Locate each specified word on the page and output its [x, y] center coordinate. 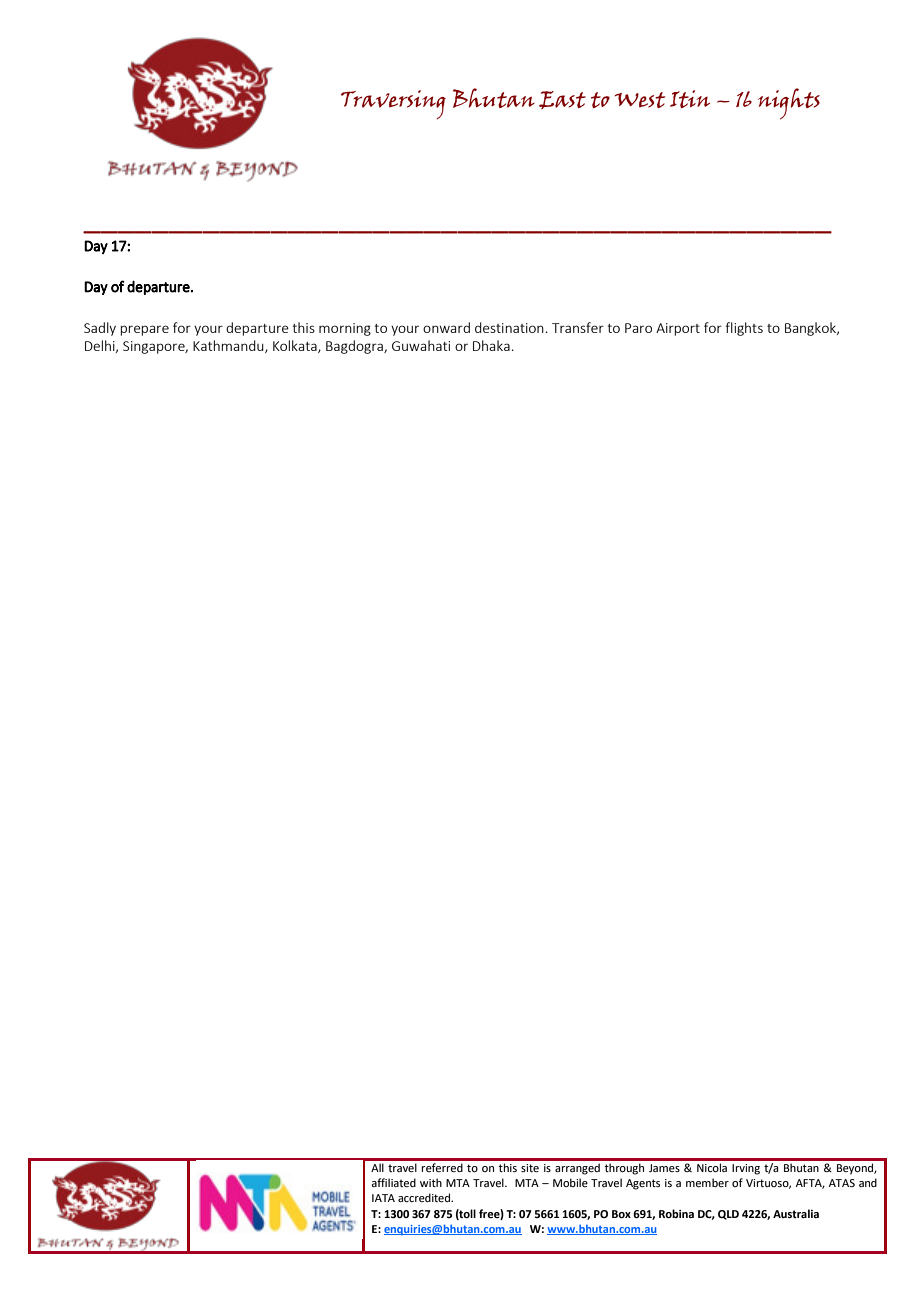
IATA [383, 1198]
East [562, 100]
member [707, 1182]
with [431, 1182]
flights [744, 329]
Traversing [393, 104]
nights [789, 103]
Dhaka [491, 345]
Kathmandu [229, 346]
